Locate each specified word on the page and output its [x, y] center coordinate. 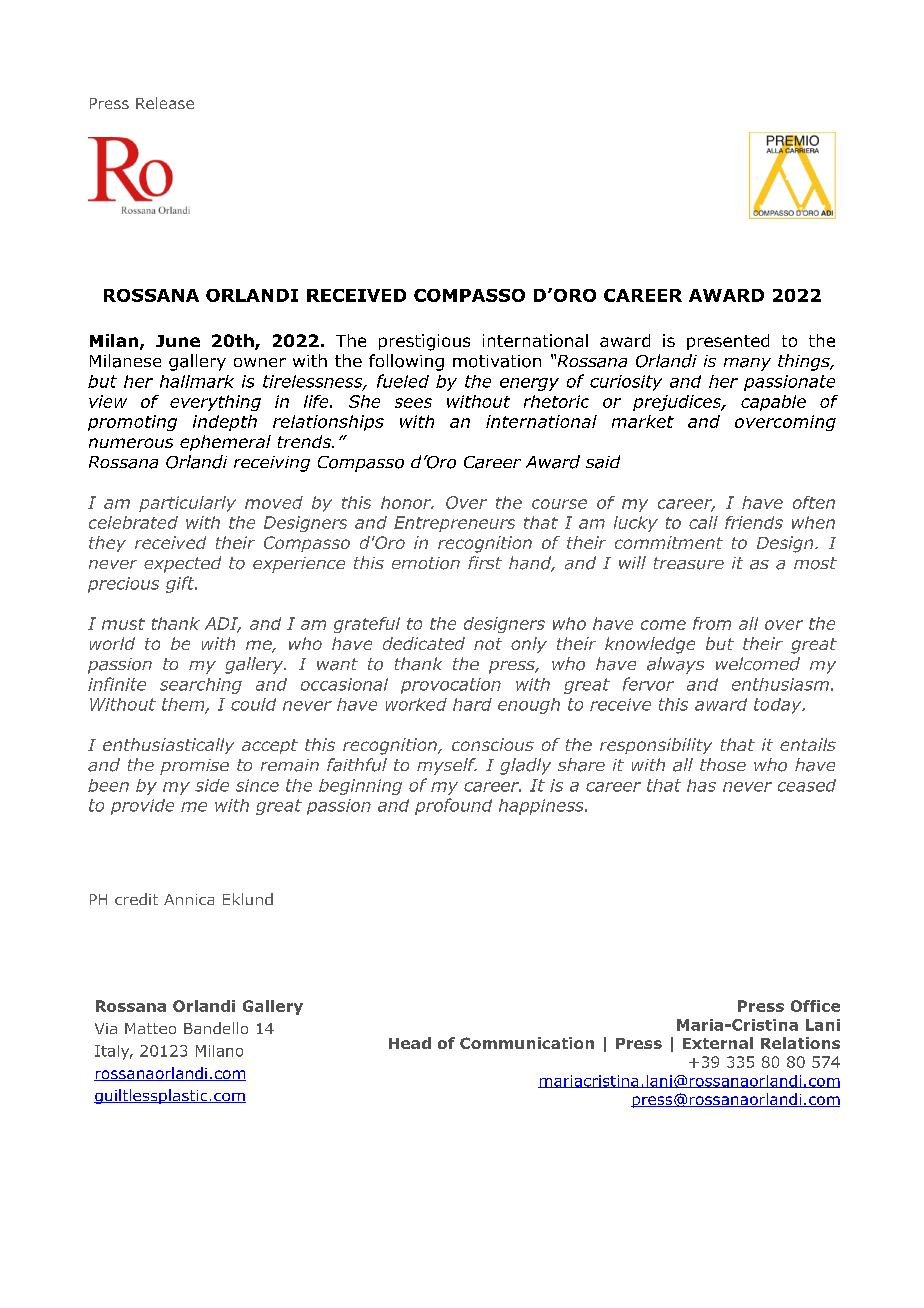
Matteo [150, 1028]
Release [165, 103]
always [675, 665]
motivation [497, 361]
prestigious [424, 342]
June [178, 341]
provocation [451, 686]
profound [453, 806]
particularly [187, 504]
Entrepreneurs [454, 524]
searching [201, 686]
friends [754, 522]
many [747, 364]
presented [728, 342]
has [701, 785]
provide [142, 807]
